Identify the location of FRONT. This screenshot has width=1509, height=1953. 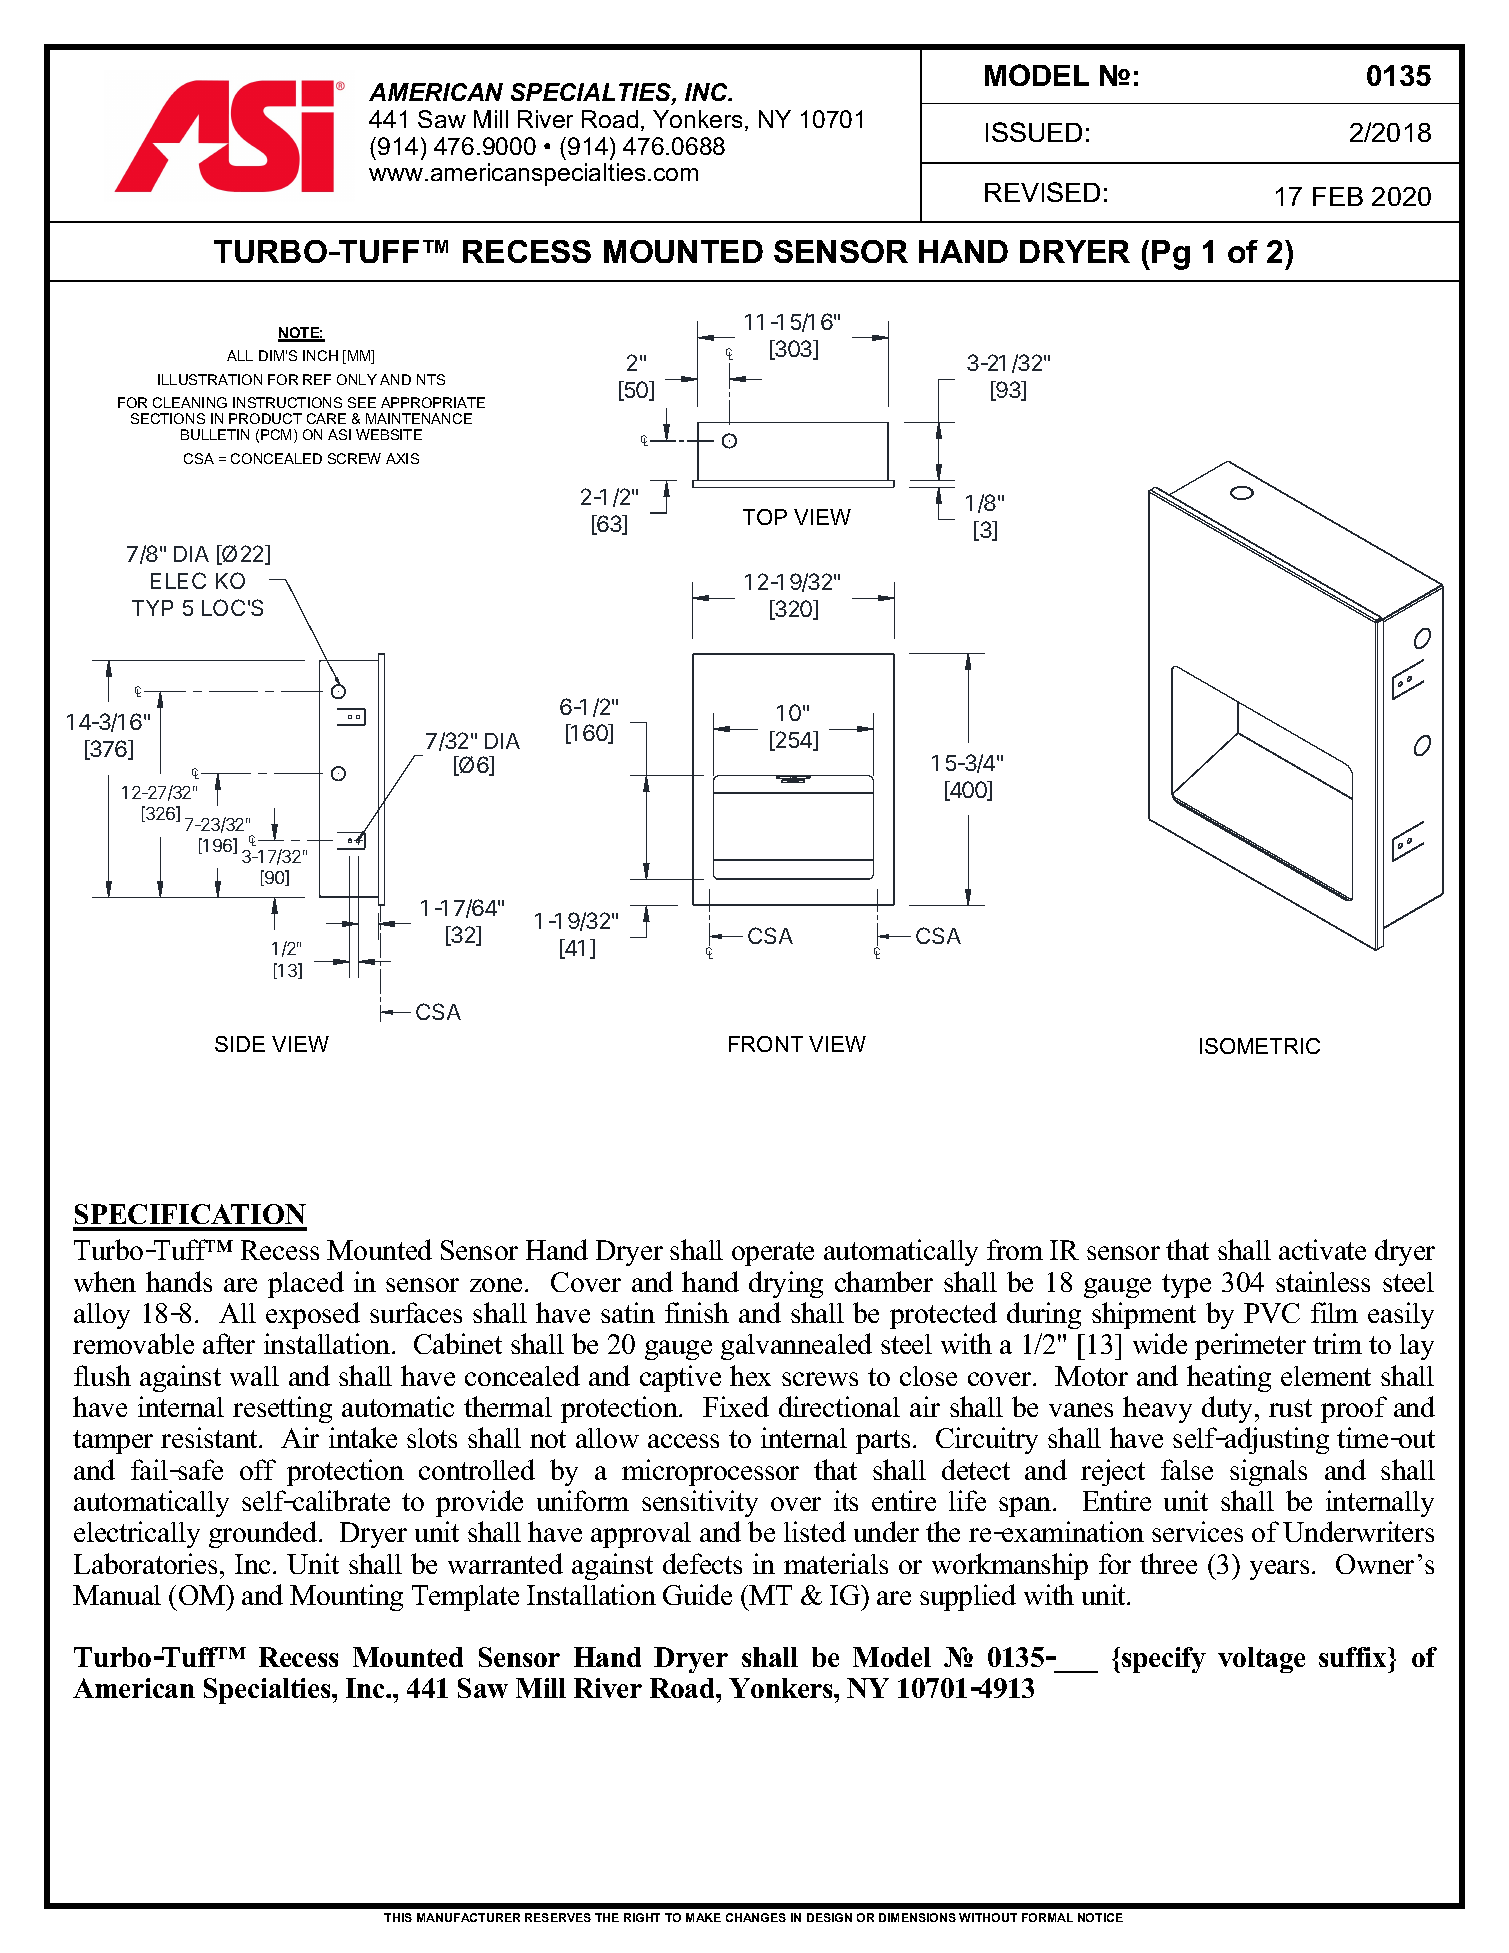
(766, 1044).
